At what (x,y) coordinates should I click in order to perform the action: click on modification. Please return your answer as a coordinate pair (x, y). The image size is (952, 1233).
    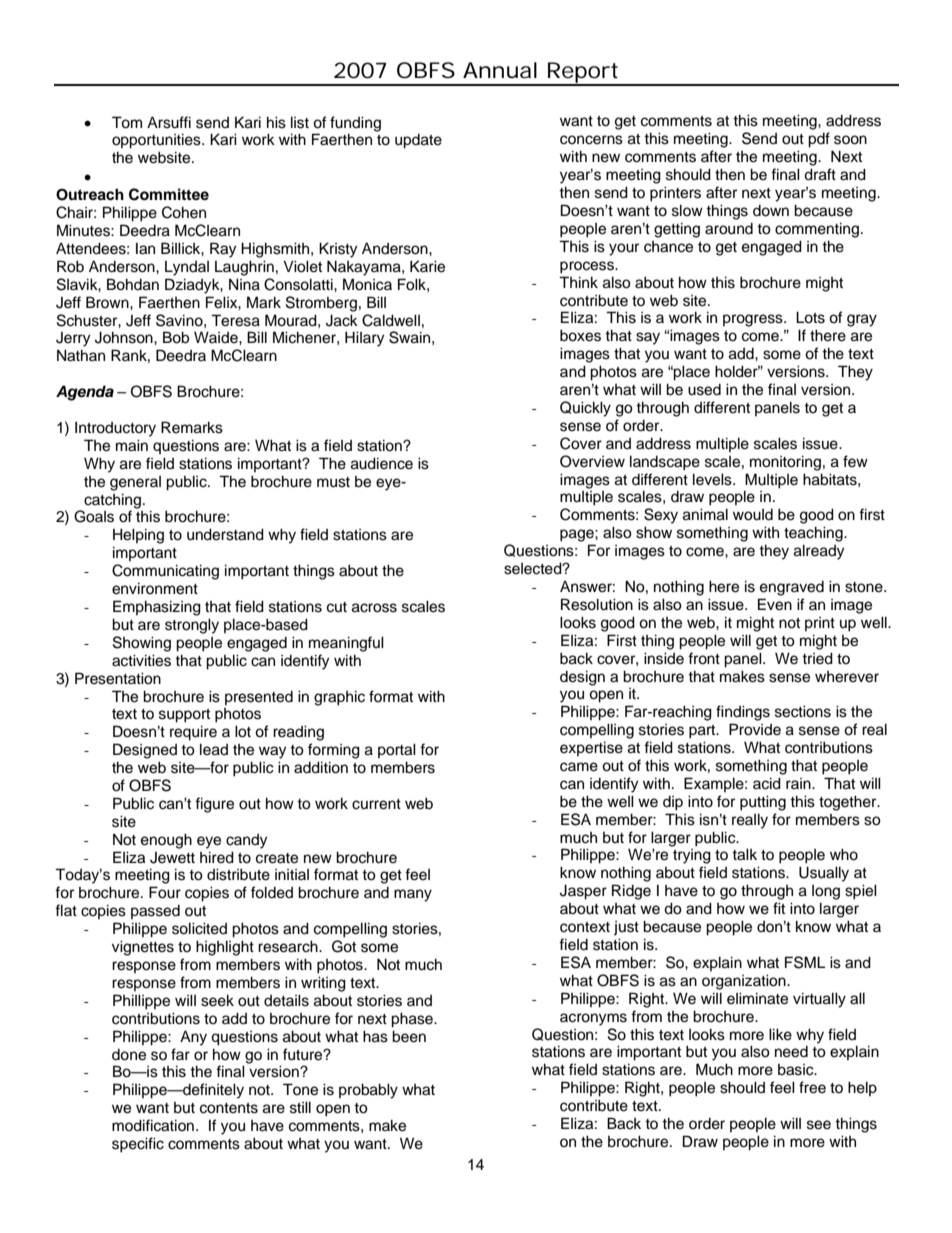
    Looking at the image, I should click on (153, 1125).
